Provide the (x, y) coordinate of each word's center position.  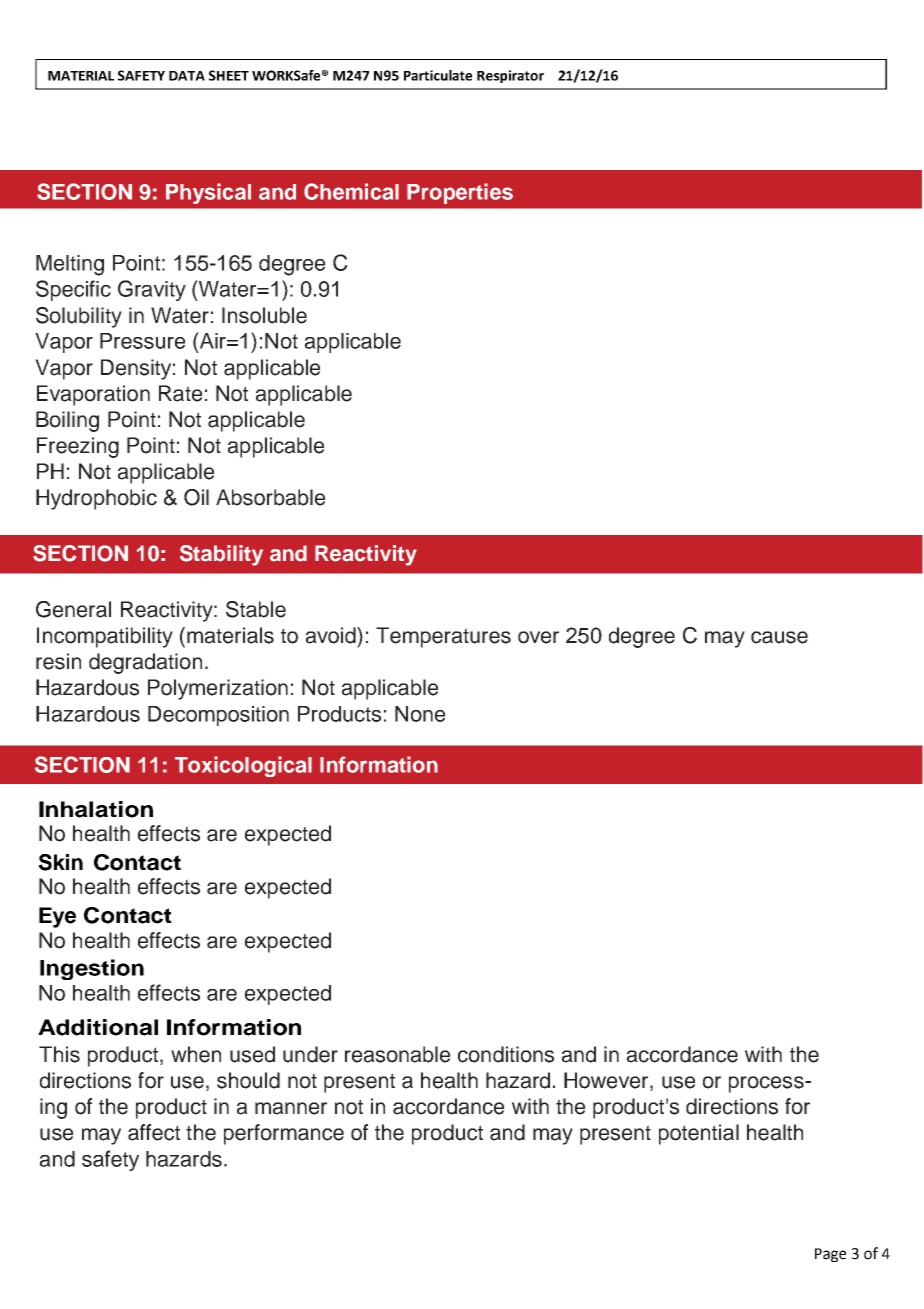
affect (154, 1132)
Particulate (438, 75)
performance (284, 1134)
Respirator (510, 76)
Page (830, 1255)
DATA (187, 76)
